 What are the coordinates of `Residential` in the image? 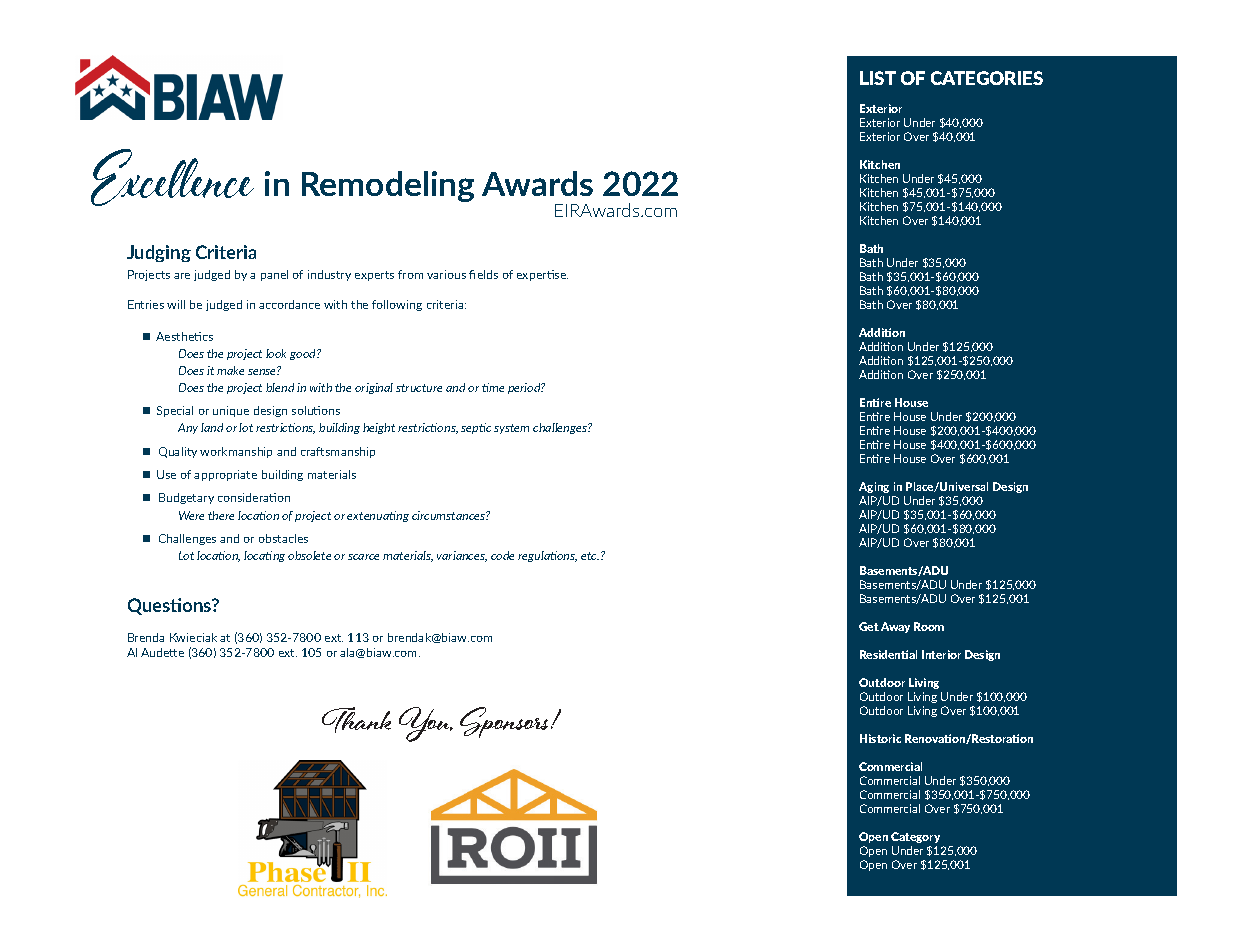 It's located at (888, 654).
